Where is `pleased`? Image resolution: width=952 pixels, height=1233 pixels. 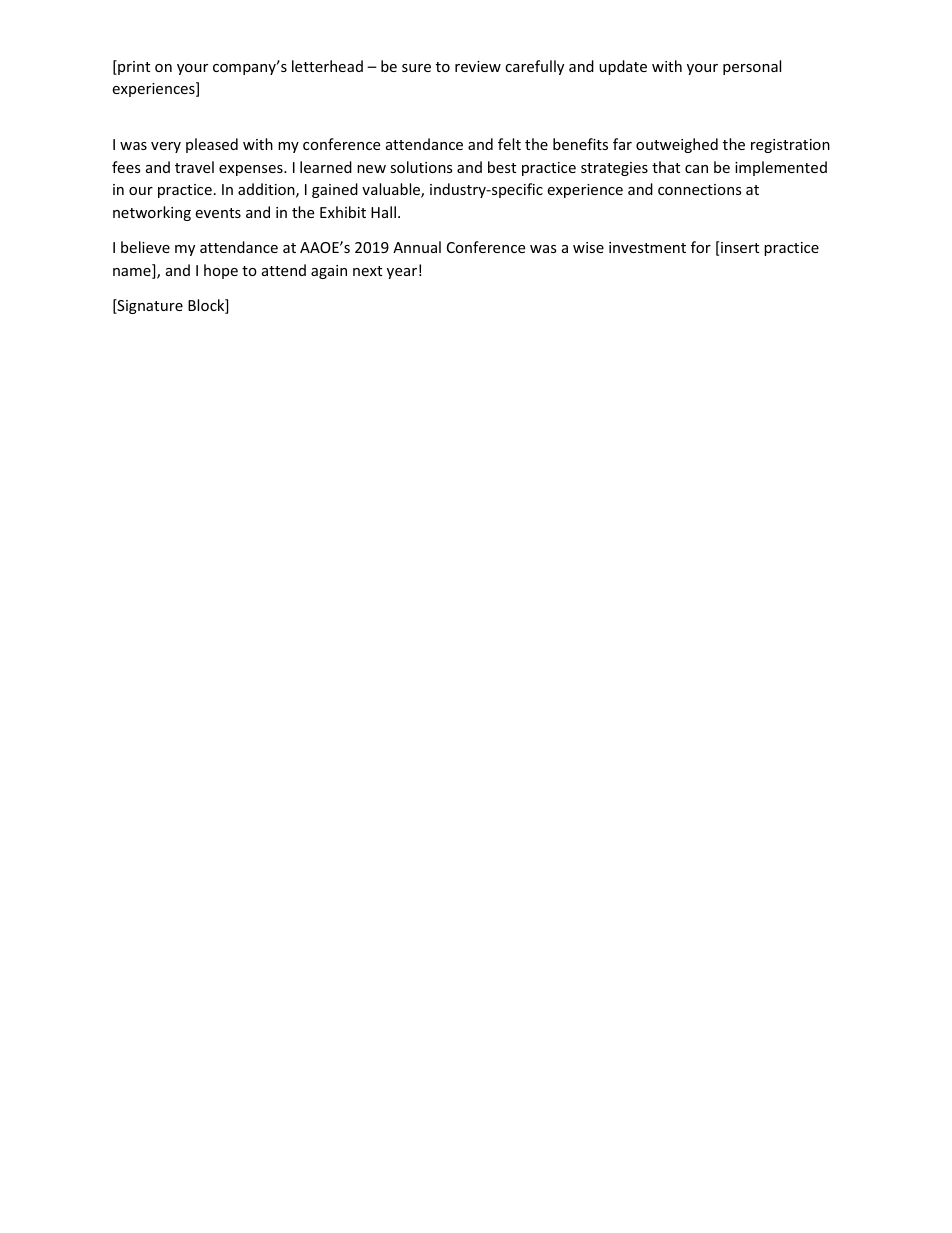 pleased is located at coordinates (212, 145).
